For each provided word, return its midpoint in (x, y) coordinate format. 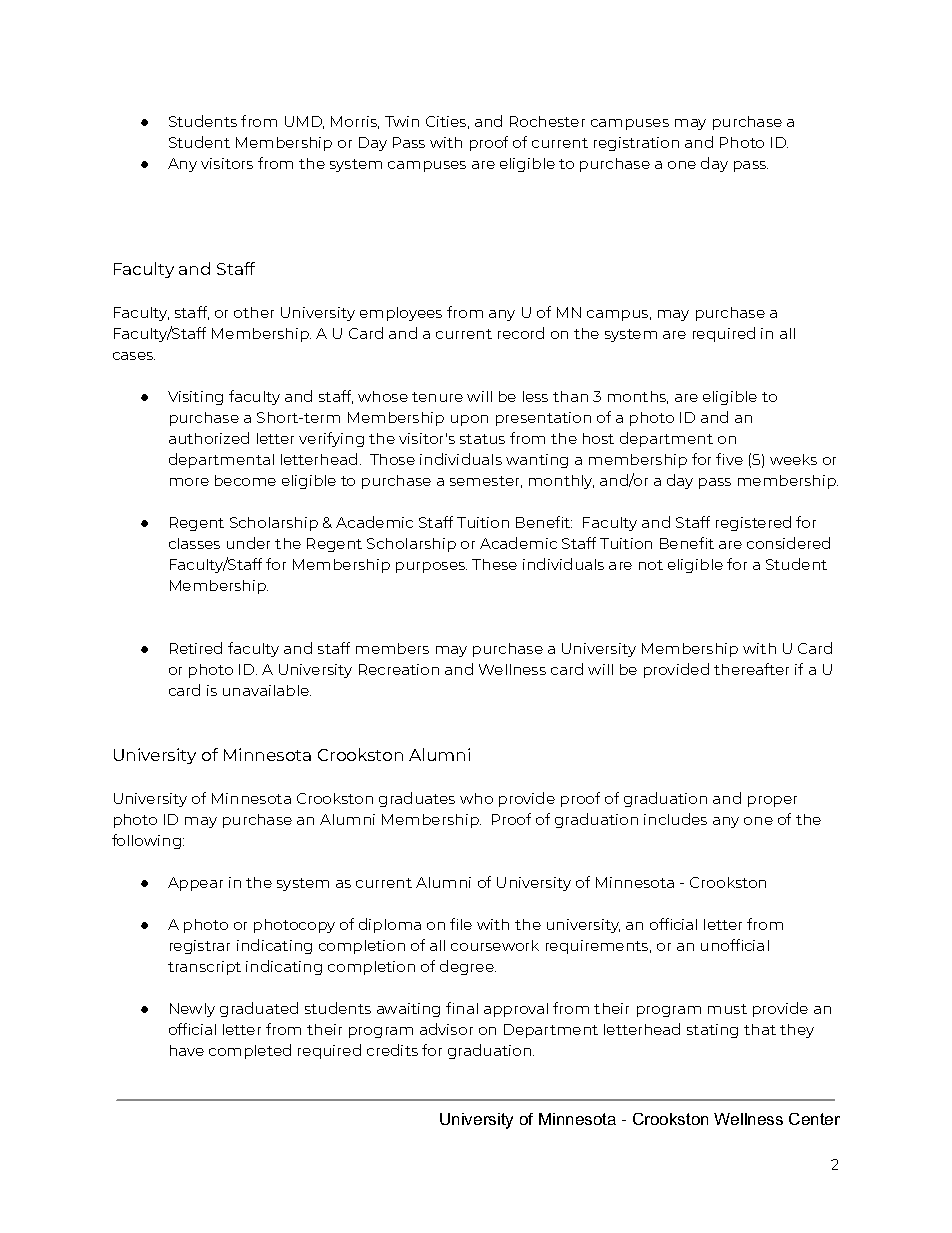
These (494, 564)
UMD (304, 122)
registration (636, 144)
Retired (196, 648)
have (187, 1050)
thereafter (751, 669)
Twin (402, 121)
